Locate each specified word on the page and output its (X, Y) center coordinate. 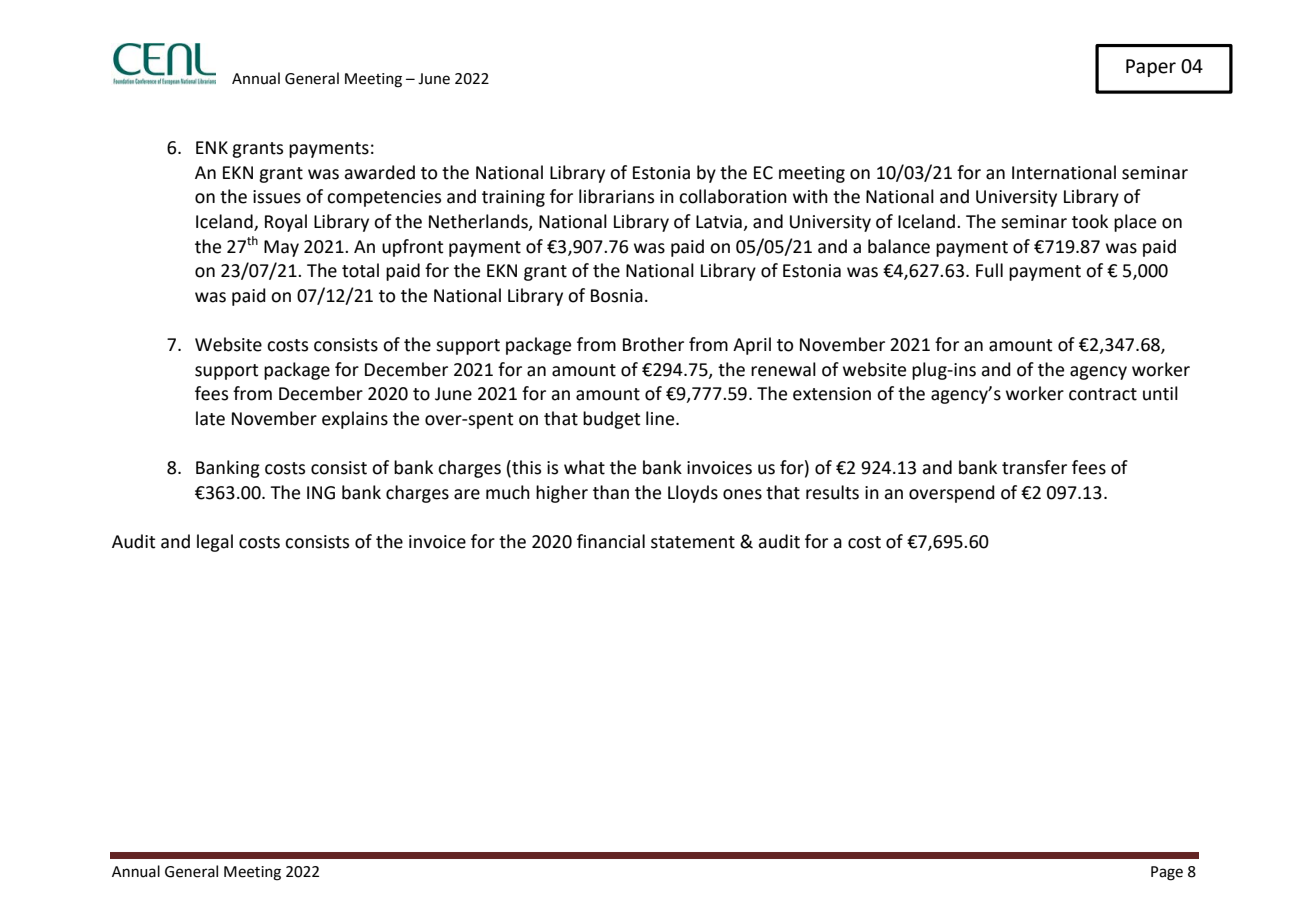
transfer (1034, 467)
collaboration (733, 196)
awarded (379, 172)
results (832, 492)
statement (693, 542)
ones (742, 494)
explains (355, 420)
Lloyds (693, 494)
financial (611, 541)
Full (989, 270)
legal (215, 543)
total (360, 270)
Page (1167, 873)
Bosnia (617, 296)
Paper (1151, 68)
